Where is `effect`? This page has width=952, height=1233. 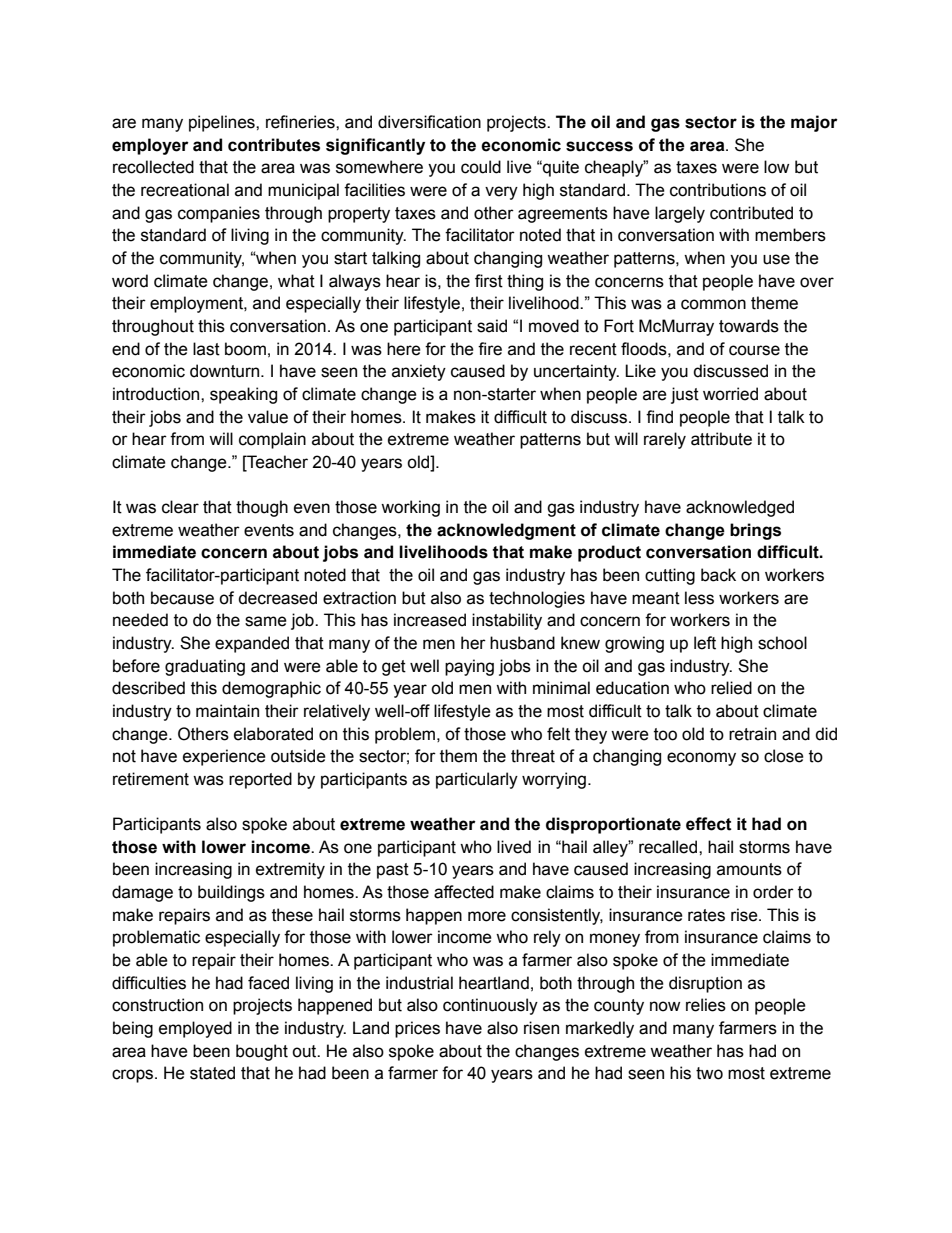 effect is located at coordinates (709, 824).
